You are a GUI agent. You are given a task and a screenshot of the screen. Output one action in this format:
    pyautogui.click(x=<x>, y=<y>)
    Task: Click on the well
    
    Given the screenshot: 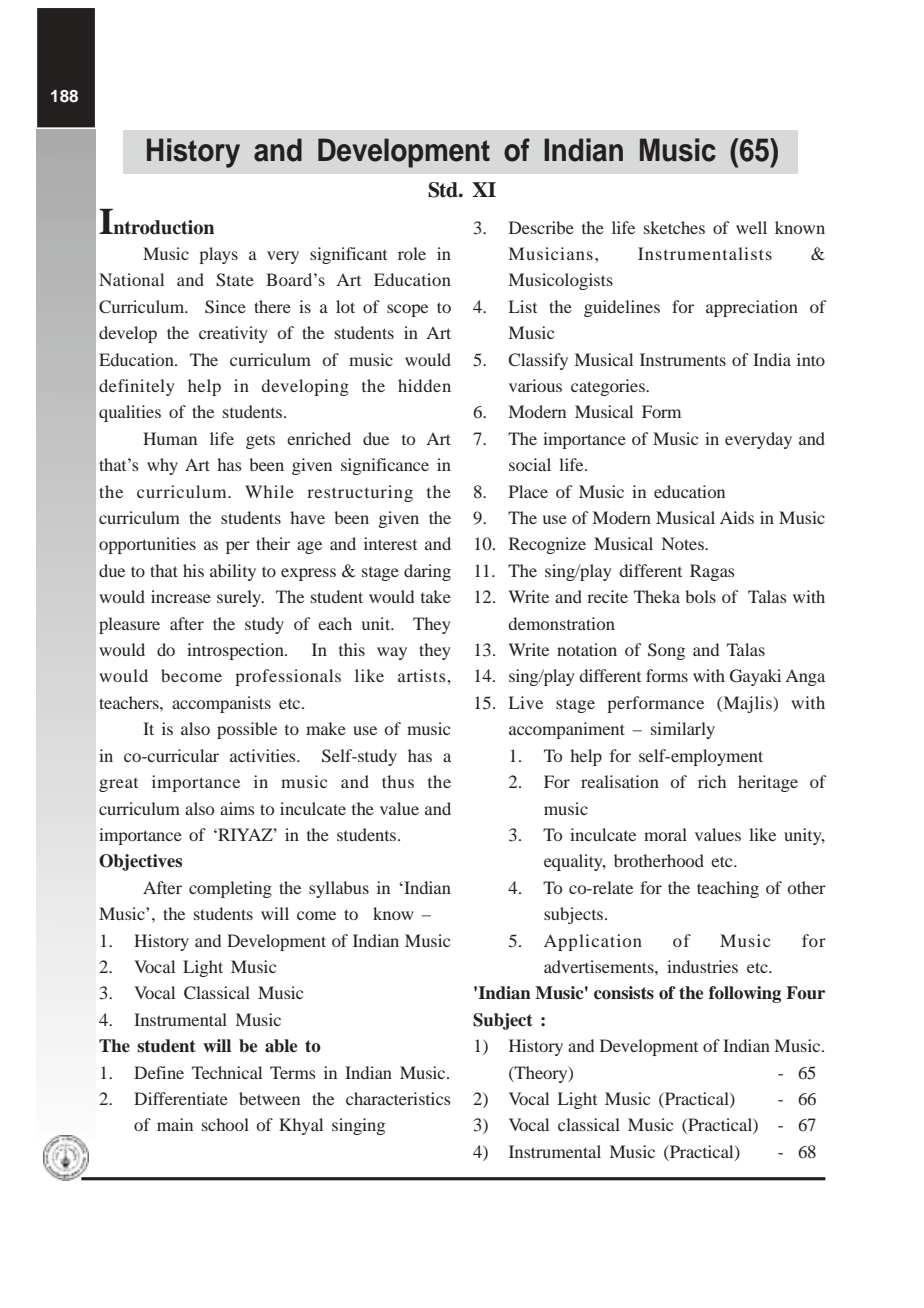 What is the action you would take?
    pyautogui.click(x=751, y=227)
